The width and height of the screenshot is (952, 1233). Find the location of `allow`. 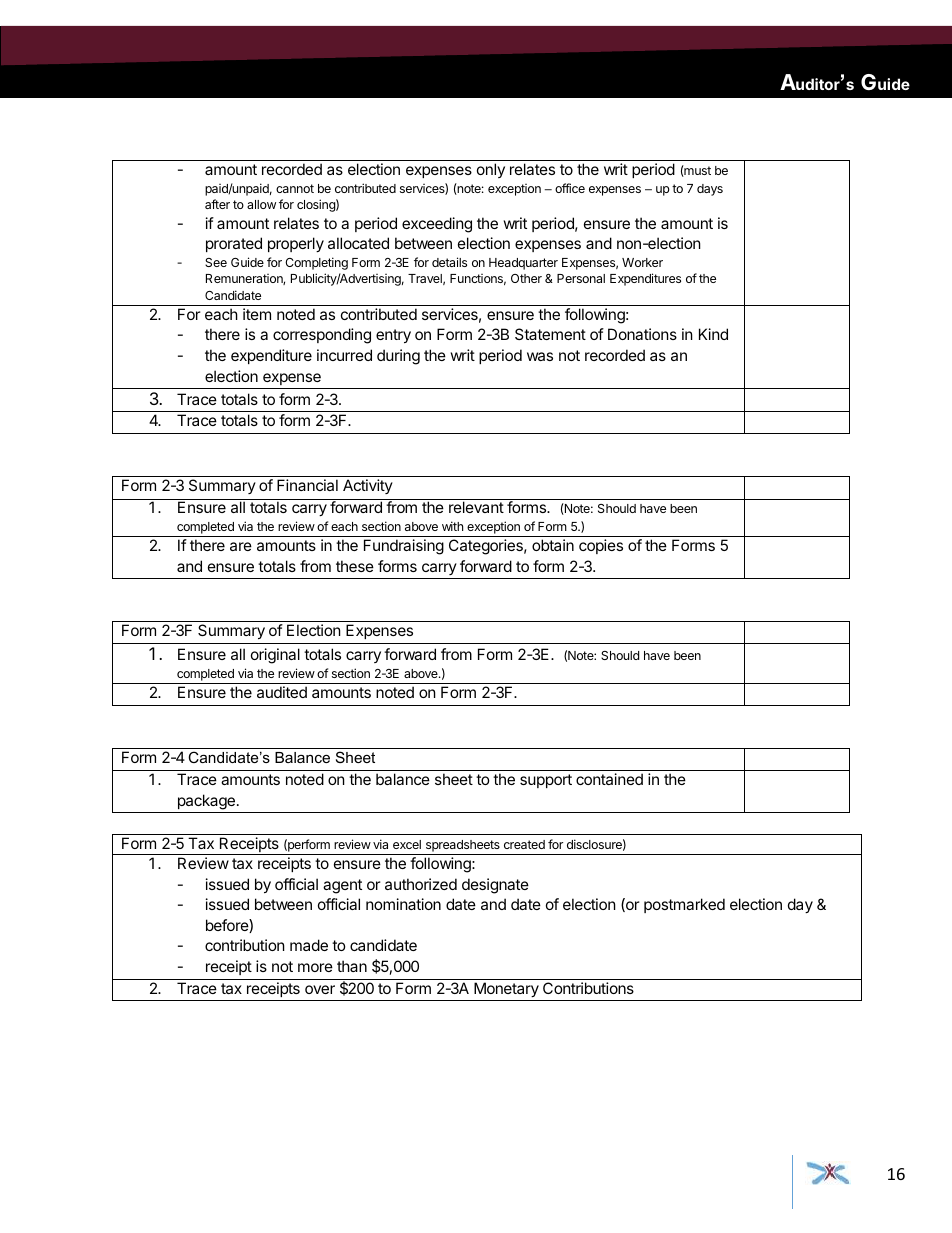

allow is located at coordinates (261, 204).
